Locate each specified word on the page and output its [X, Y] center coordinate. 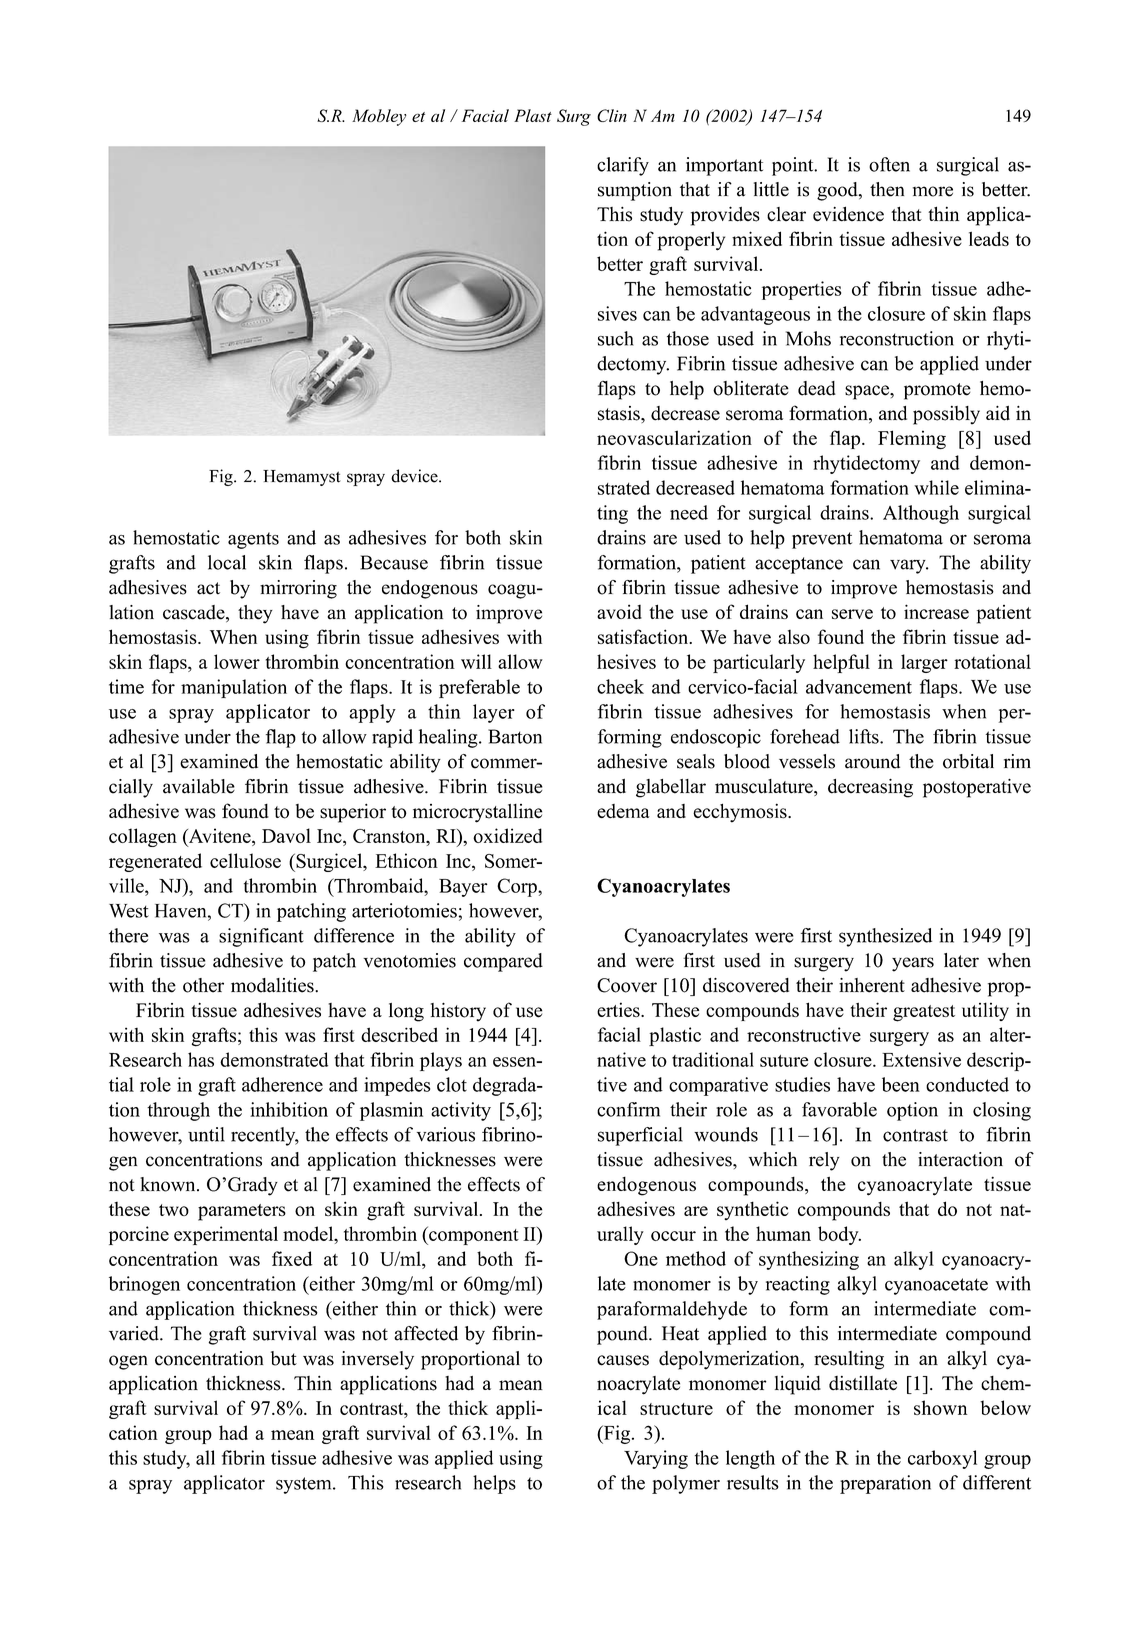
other [203, 985]
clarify [623, 166]
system [305, 1485]
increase [936, 611]
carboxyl [942, 1459]
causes [623, 1360]
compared [503, 962]
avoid [619, 611]
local [227, 562]
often [889, 164]
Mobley [379, 117]
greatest [924, 1013]
